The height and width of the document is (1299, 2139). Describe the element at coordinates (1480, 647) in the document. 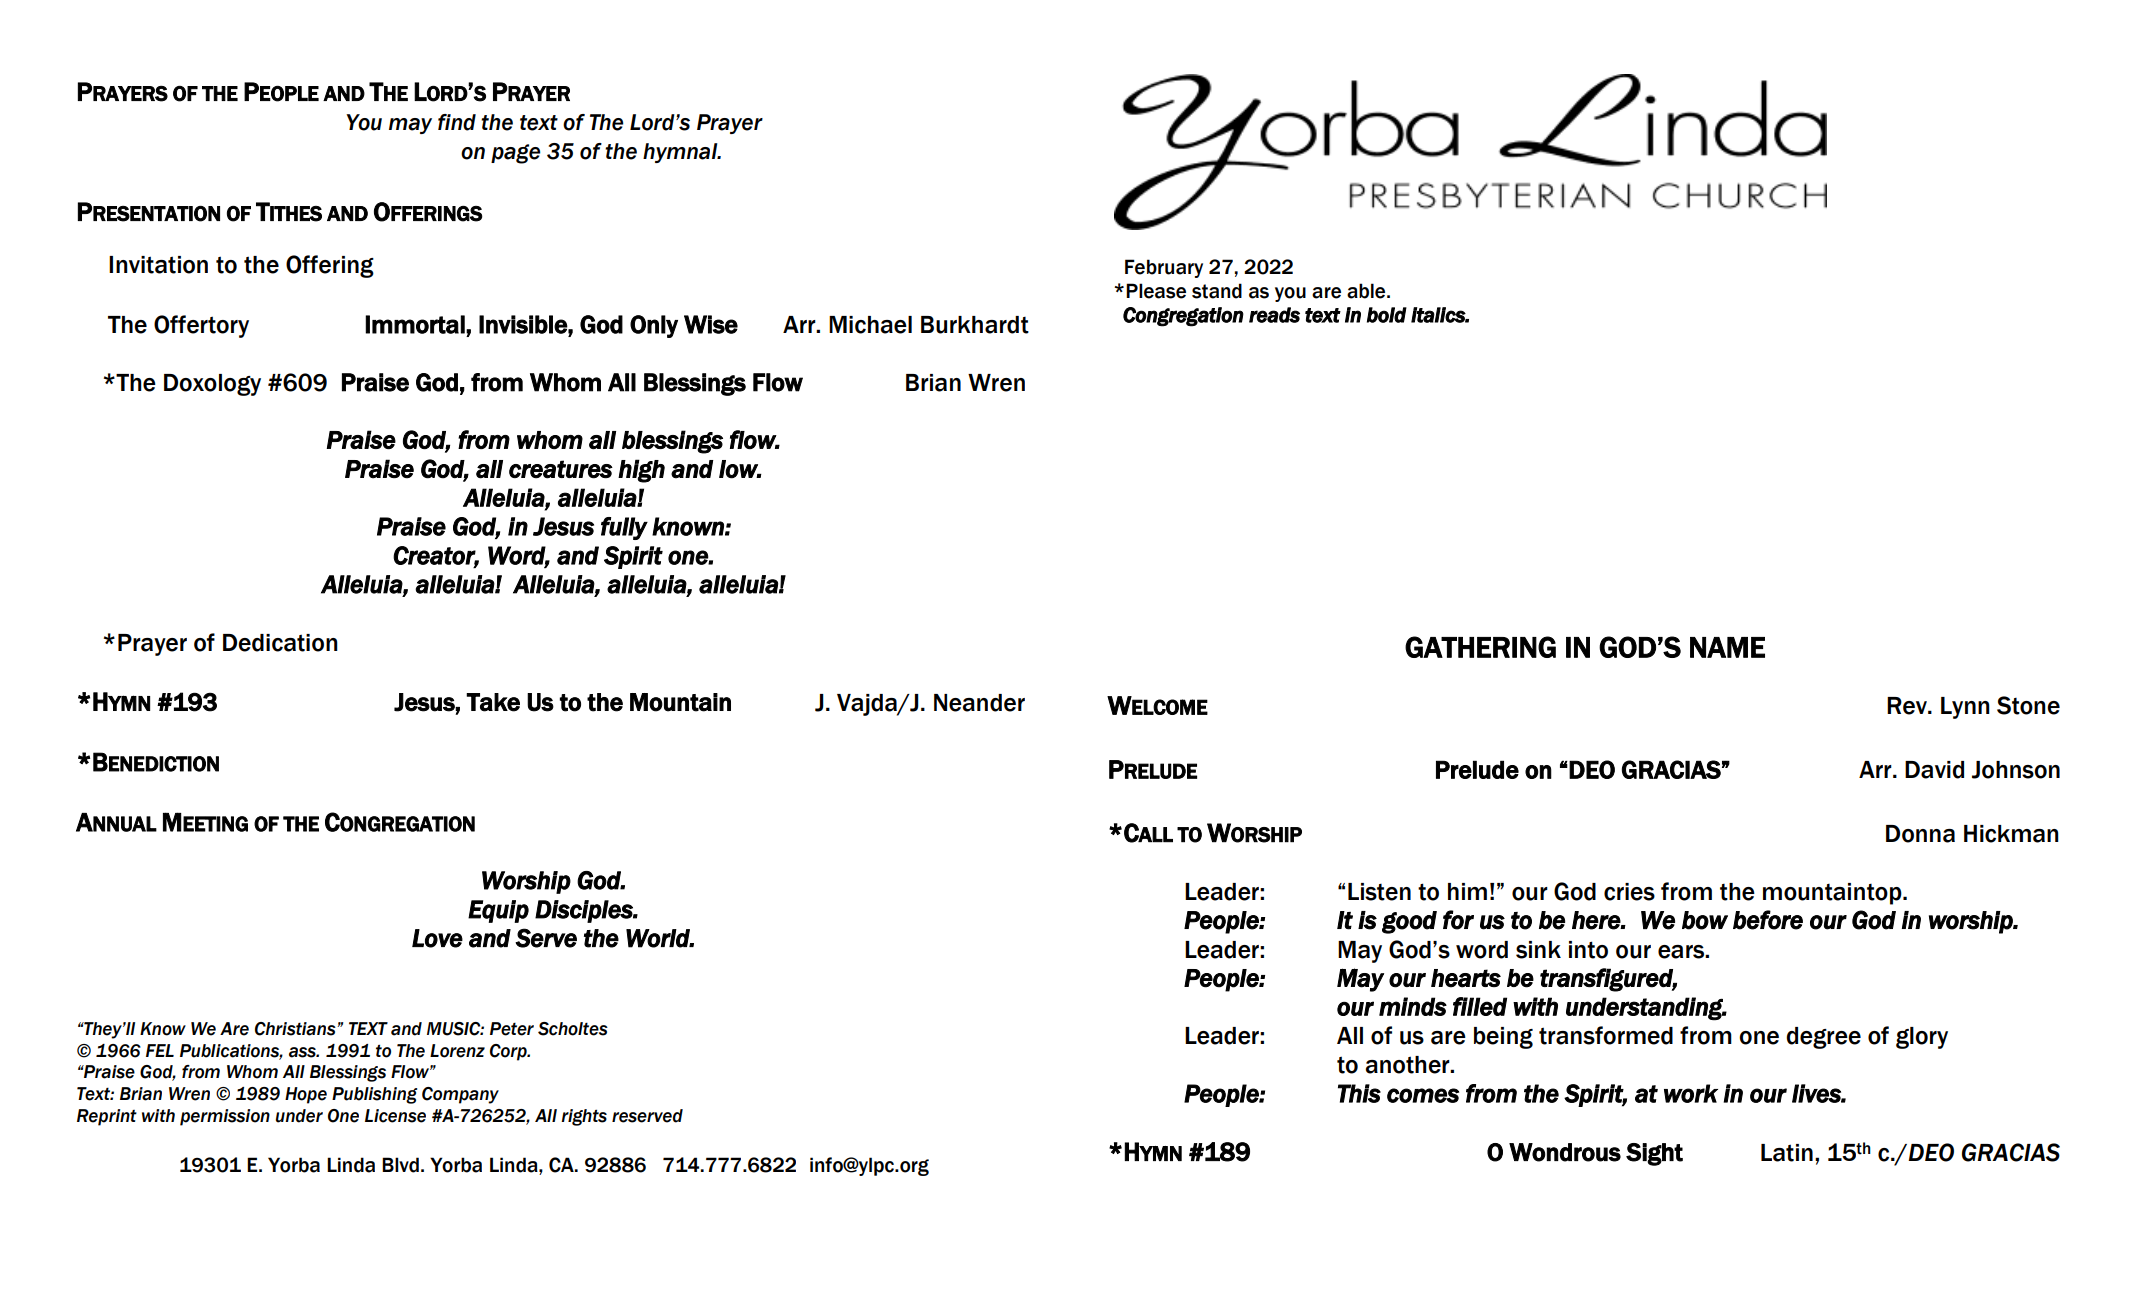

I see `GATHERING` at that location.
